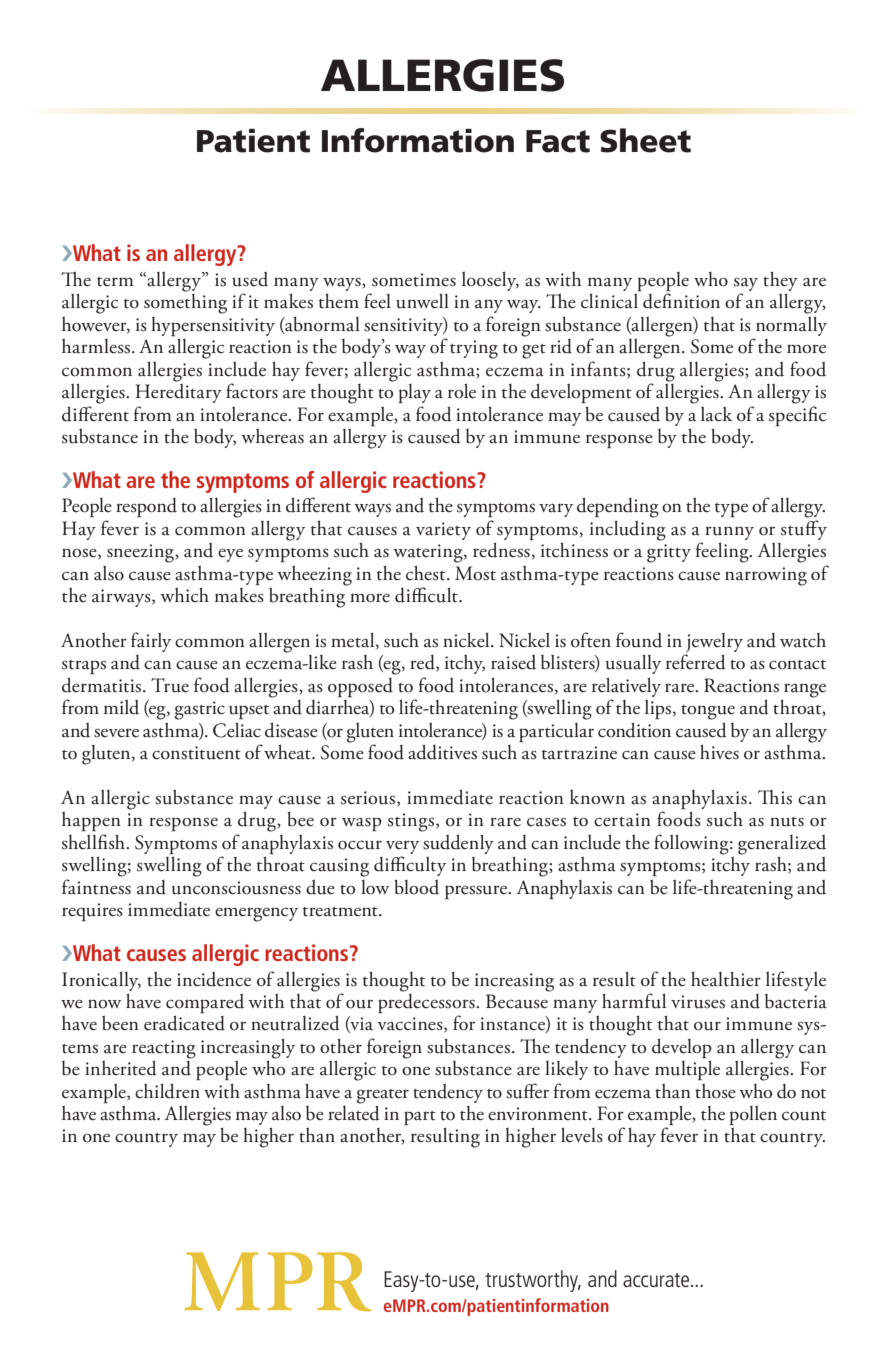 The width and height of the document is (887, 1372). Describe the element at coordinates (214, 979) in the document. I see `incidence` at that location.
